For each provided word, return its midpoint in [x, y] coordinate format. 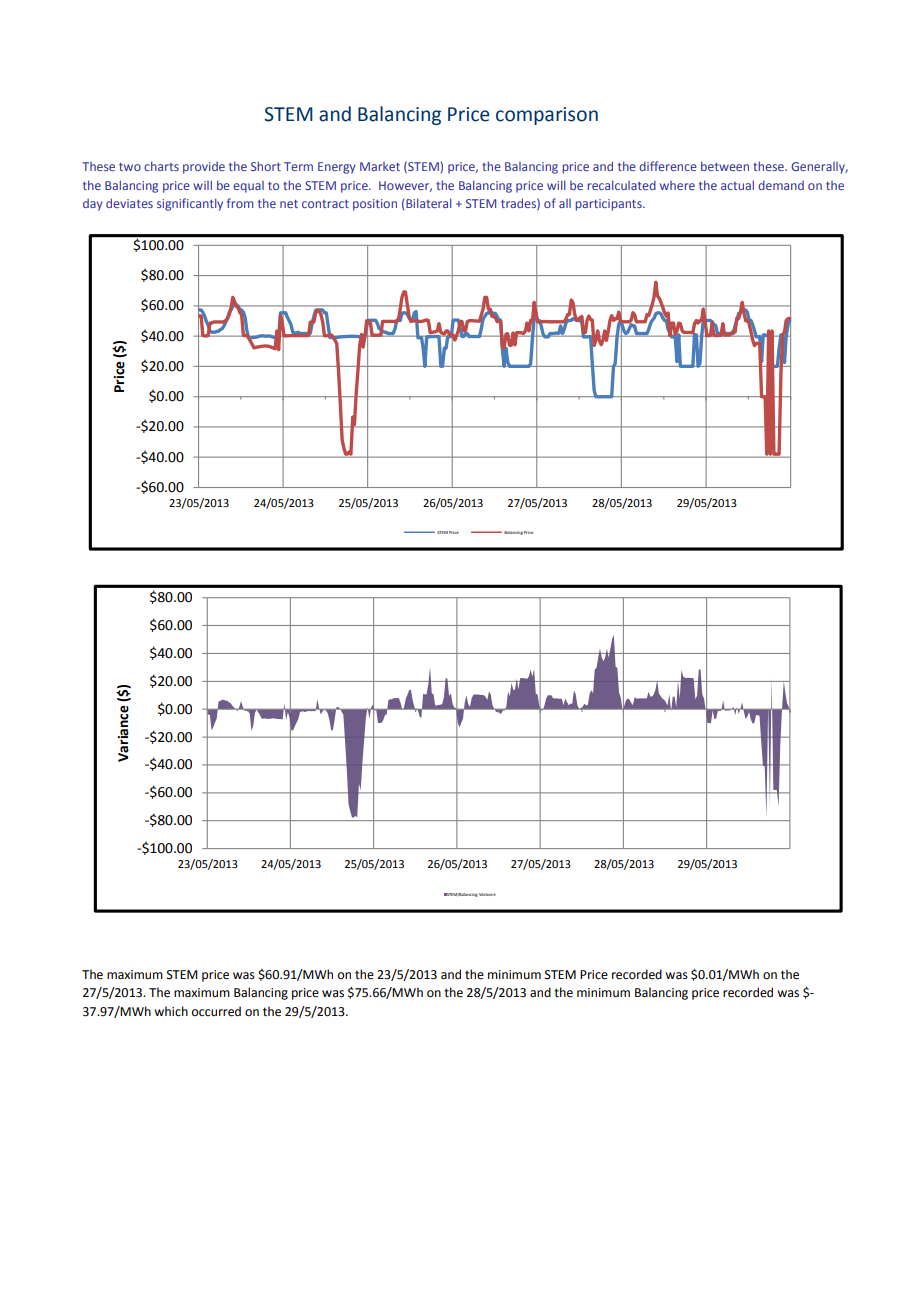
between [725, 166]
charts [161, 166]
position [375, 205]
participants [610, 205]
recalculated [622, 185]
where [677, 185]
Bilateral [429, 203]
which [171, 1011]
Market [380, 166]
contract [325, 204]
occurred [216, 1011]
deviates [129, 203]
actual [737, 185]
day [93, 205]
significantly [190, 204]
